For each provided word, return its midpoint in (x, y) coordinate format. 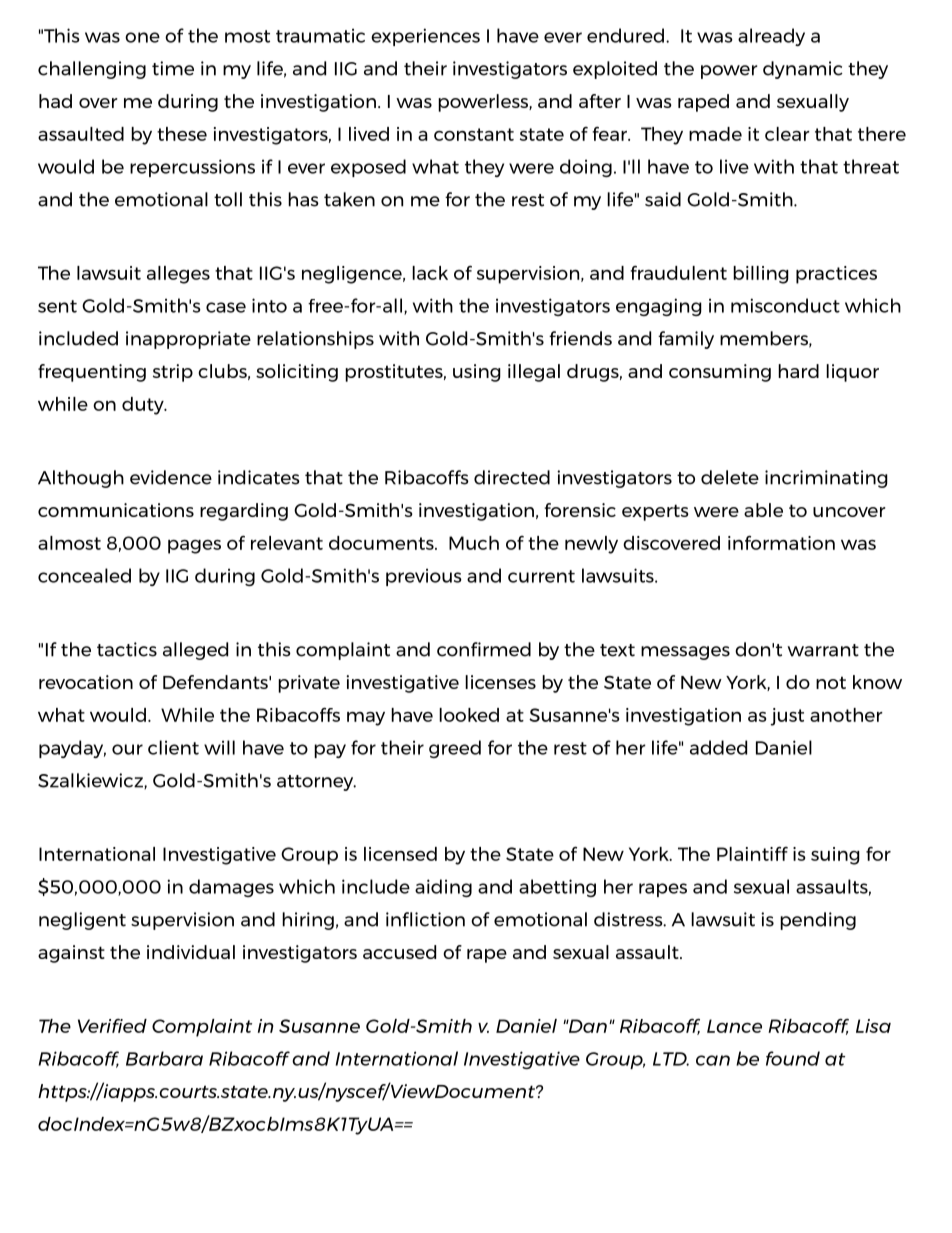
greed (455, 749)
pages (194, 547)
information (781, 542)
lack (430, 273)
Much (474, 543)
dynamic (803, 70)
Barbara (164, 1058)
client (173, 747)
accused (399, 952)
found (793, 1058)
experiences (425, 37)
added (718, 747)
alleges (178, 275)
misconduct (785, 305)
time (173, 68)
